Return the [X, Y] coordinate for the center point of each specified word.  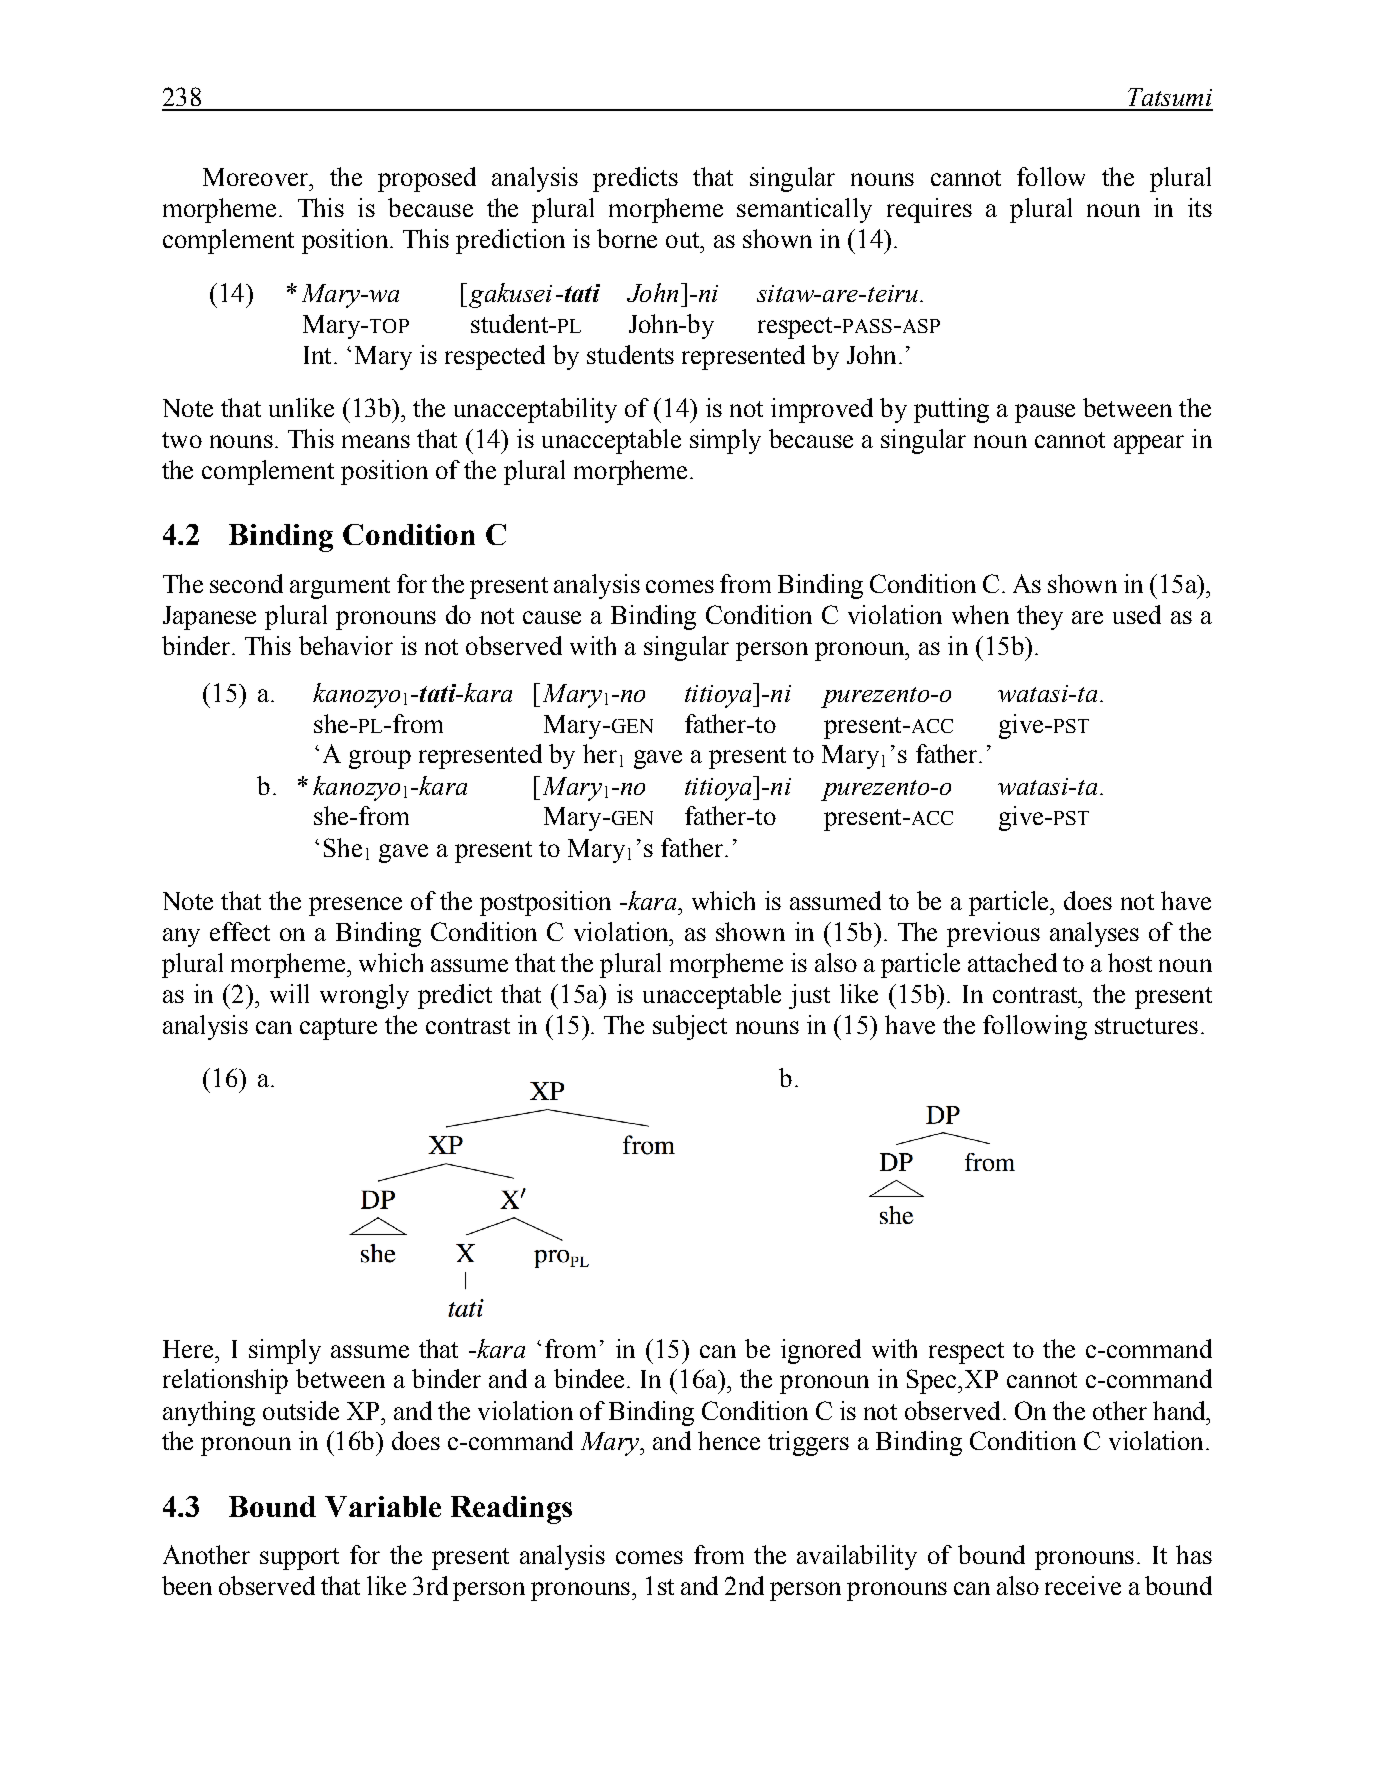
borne [627, 238]
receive [1083, 1585]
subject [690, 1027]
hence [729, 1440]
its [1200, 207]
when [980, 614]
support [299, 1559]
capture [338, 1029]
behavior [346, 645]
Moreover [257, 177]
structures [1146, 1026]
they [1040, 617]
